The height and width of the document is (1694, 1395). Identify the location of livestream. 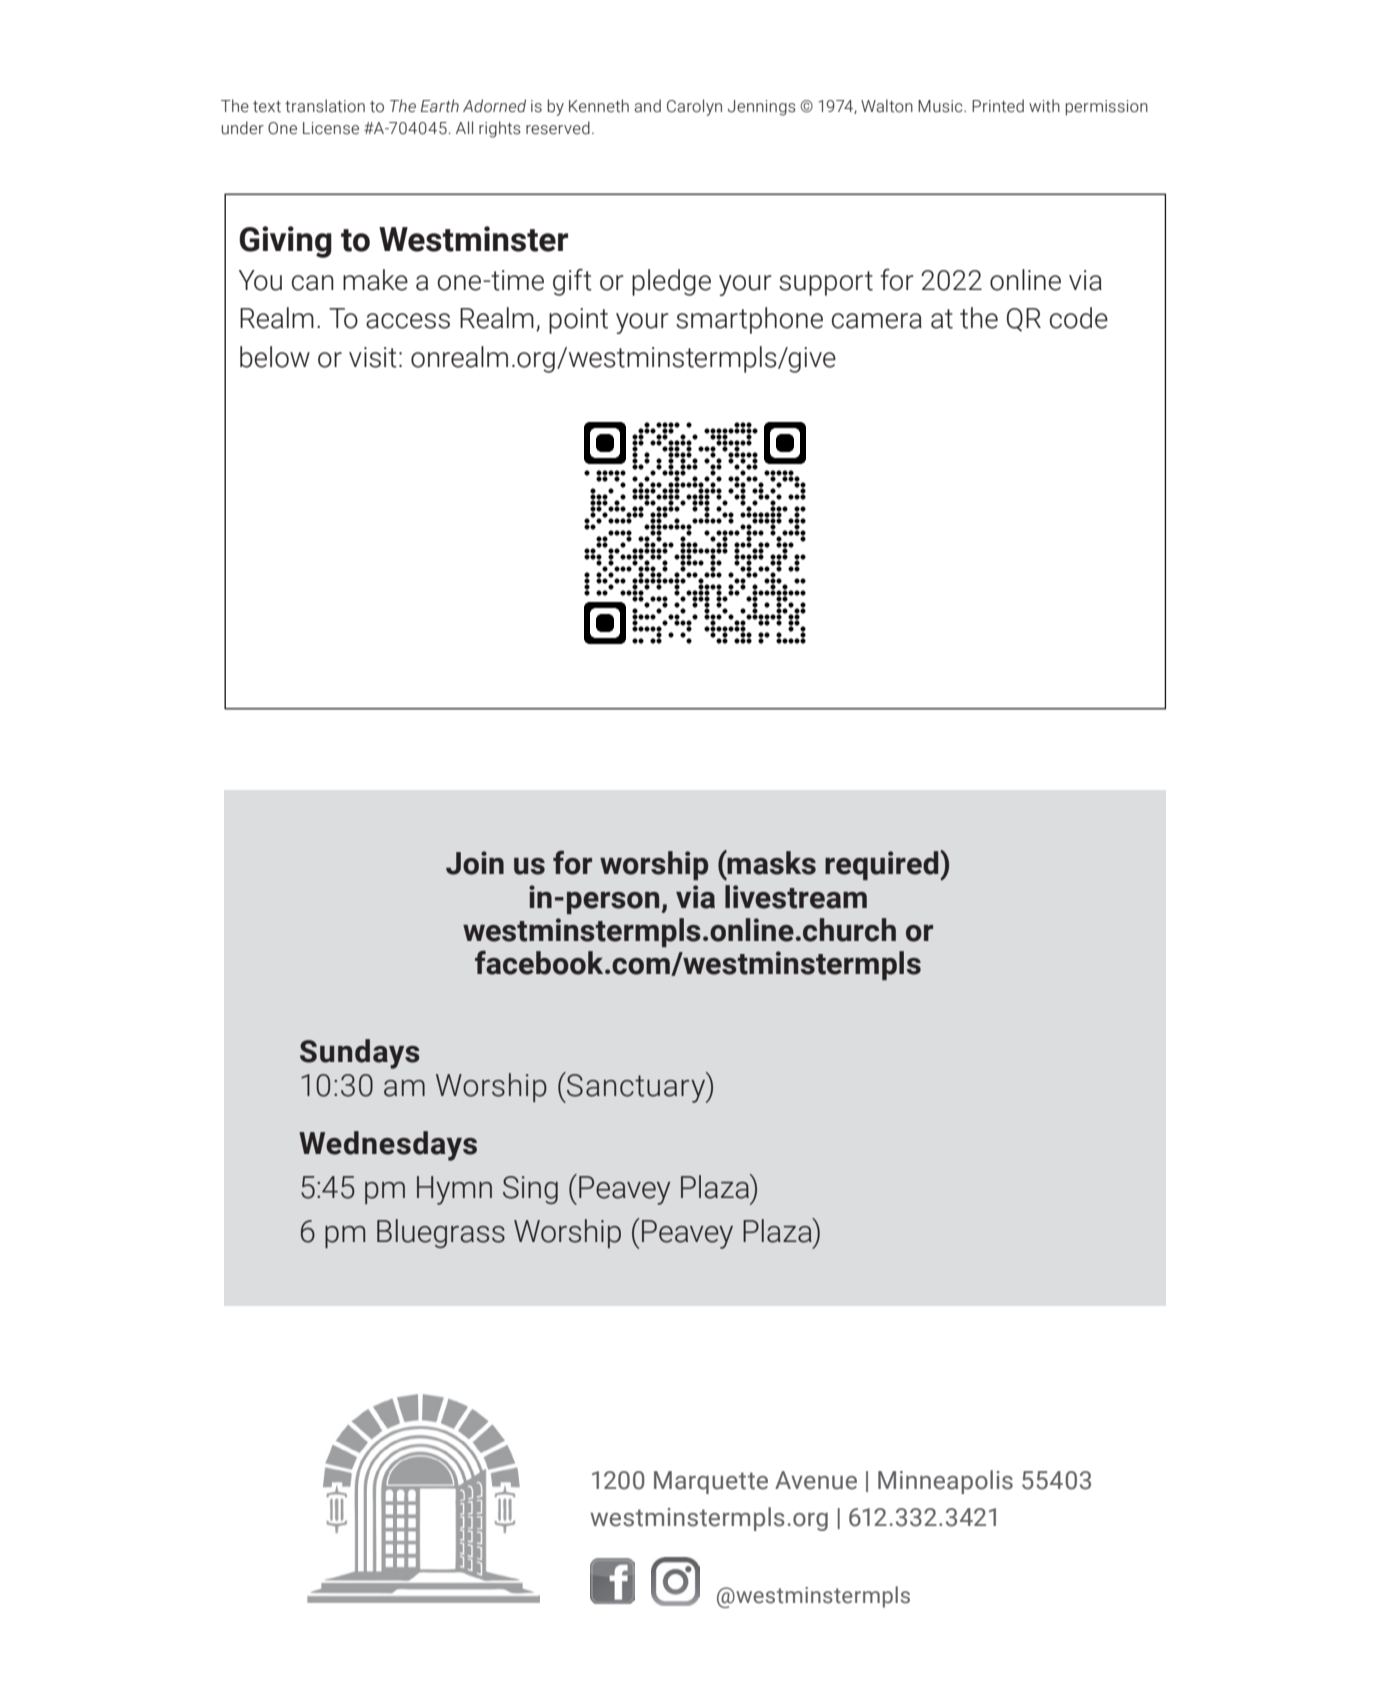
(796, 897).
